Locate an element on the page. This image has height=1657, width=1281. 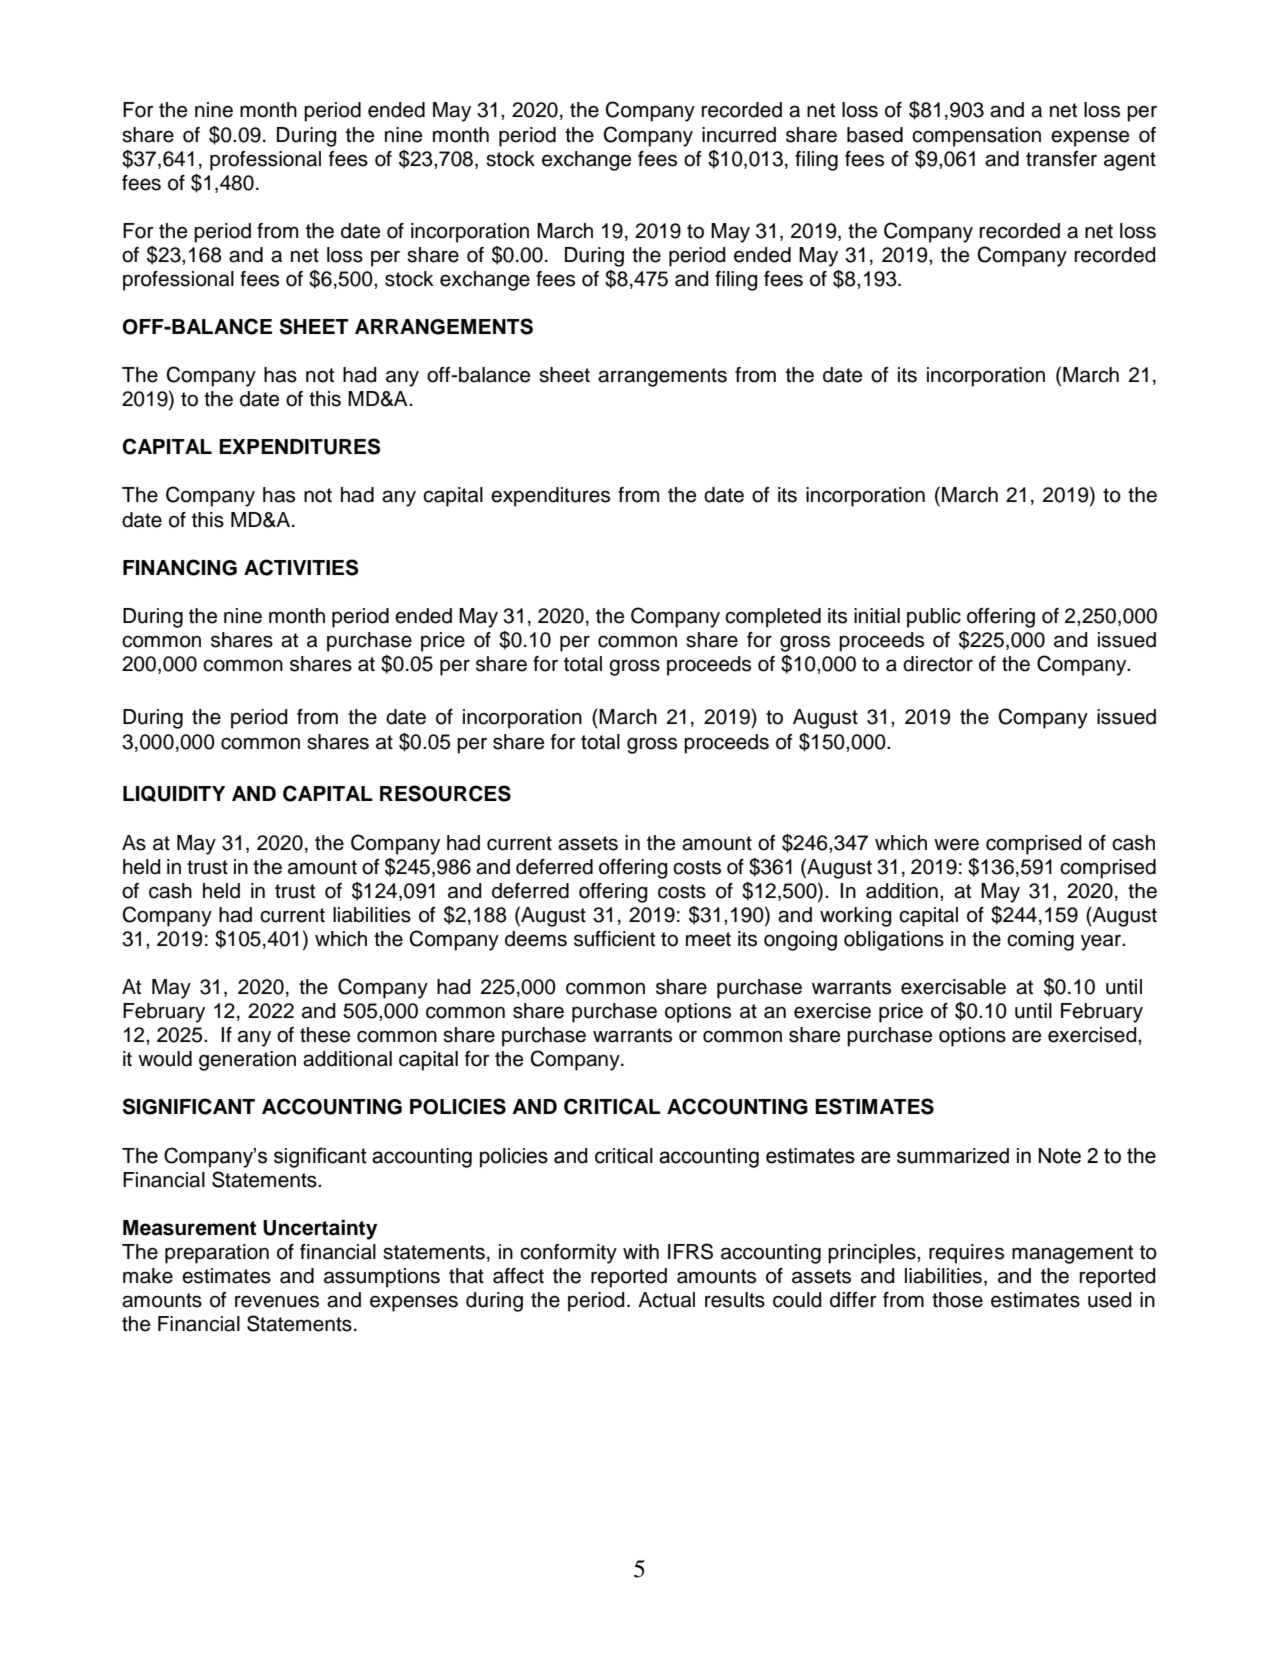
based is located at coordinates (875, 135).
